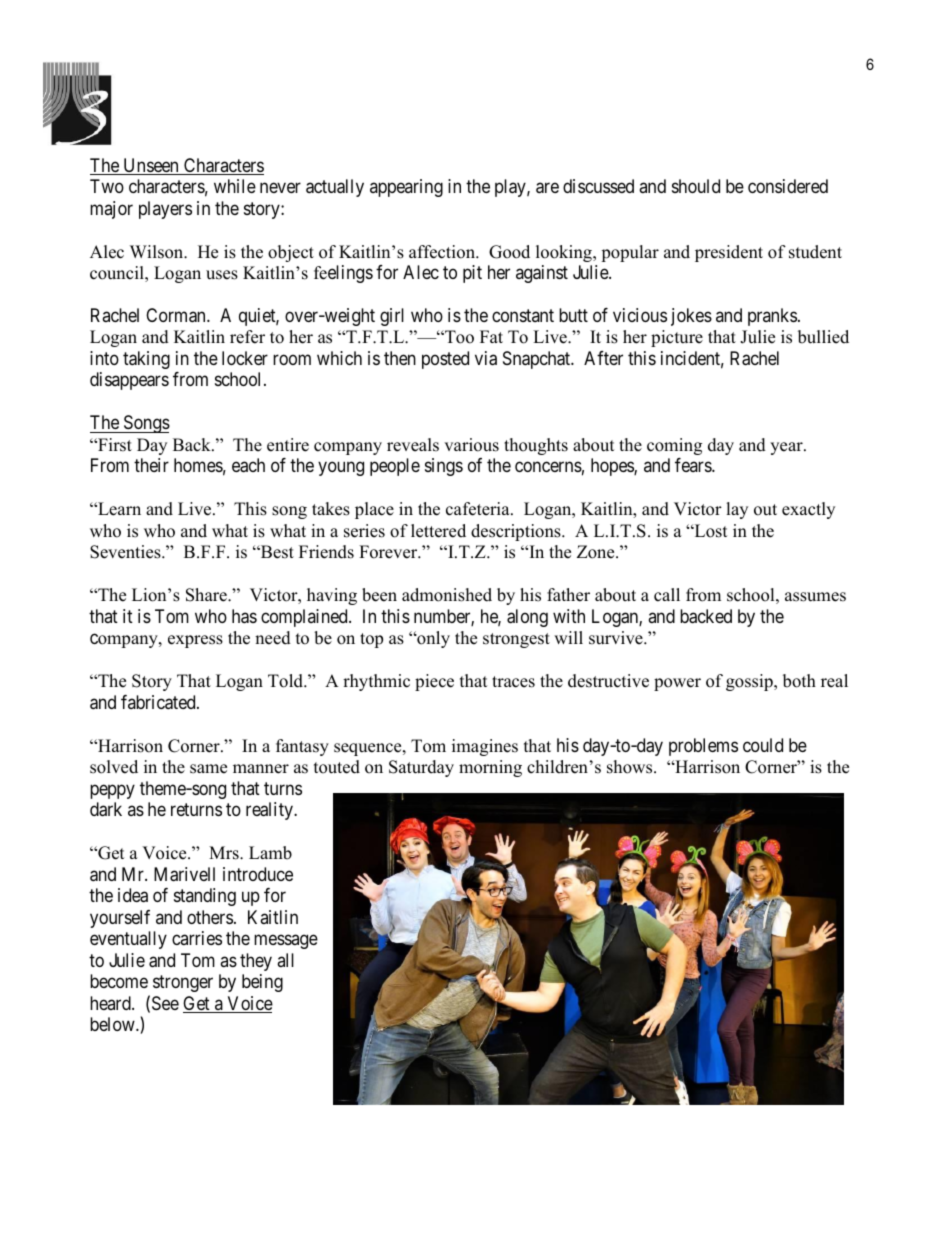 This image has width=952, height=1233. What do you see at coordinates (694, 465) in the image?
I see `fears` at bounding box center [694, 465].
